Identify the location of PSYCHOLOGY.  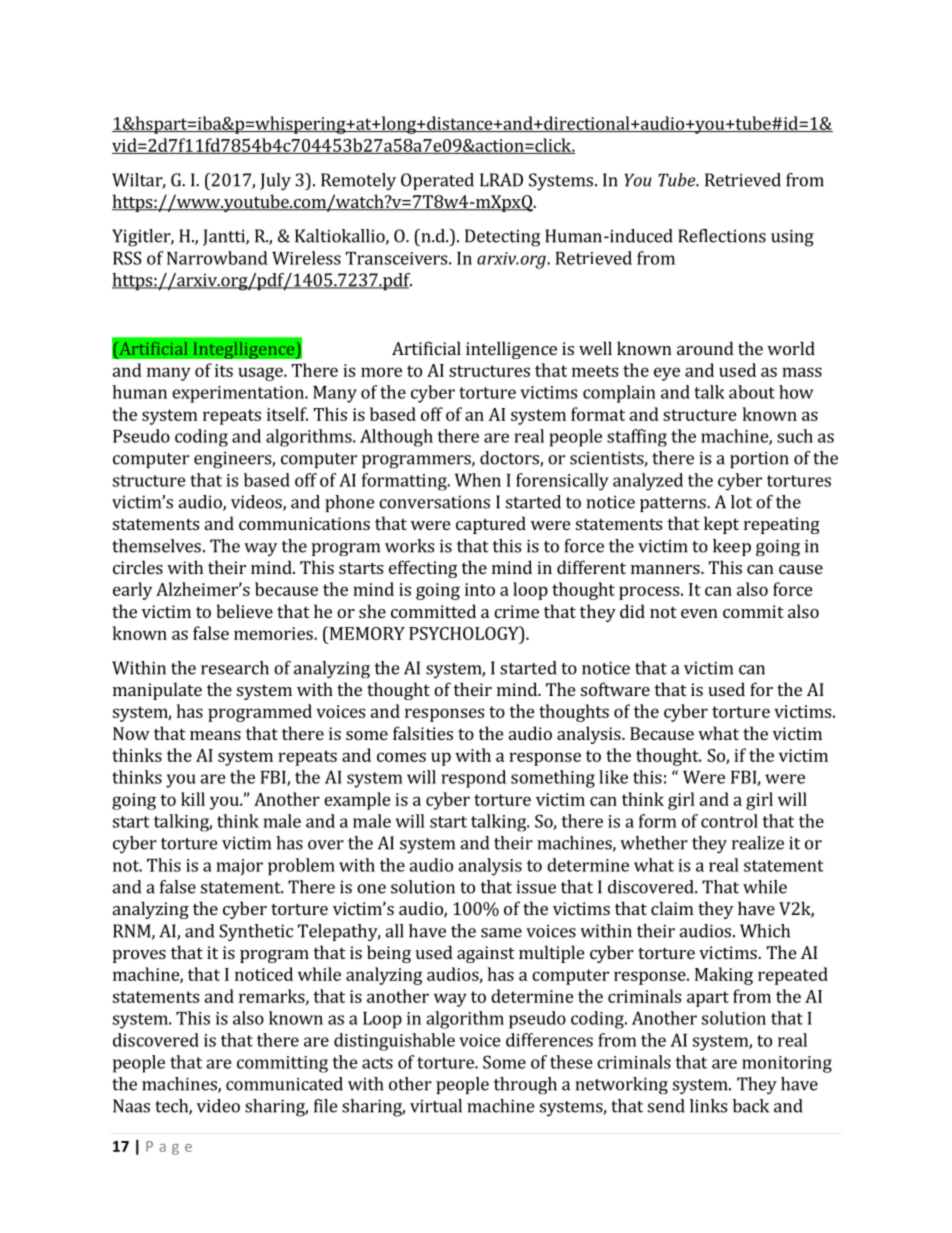
(465, 633).
